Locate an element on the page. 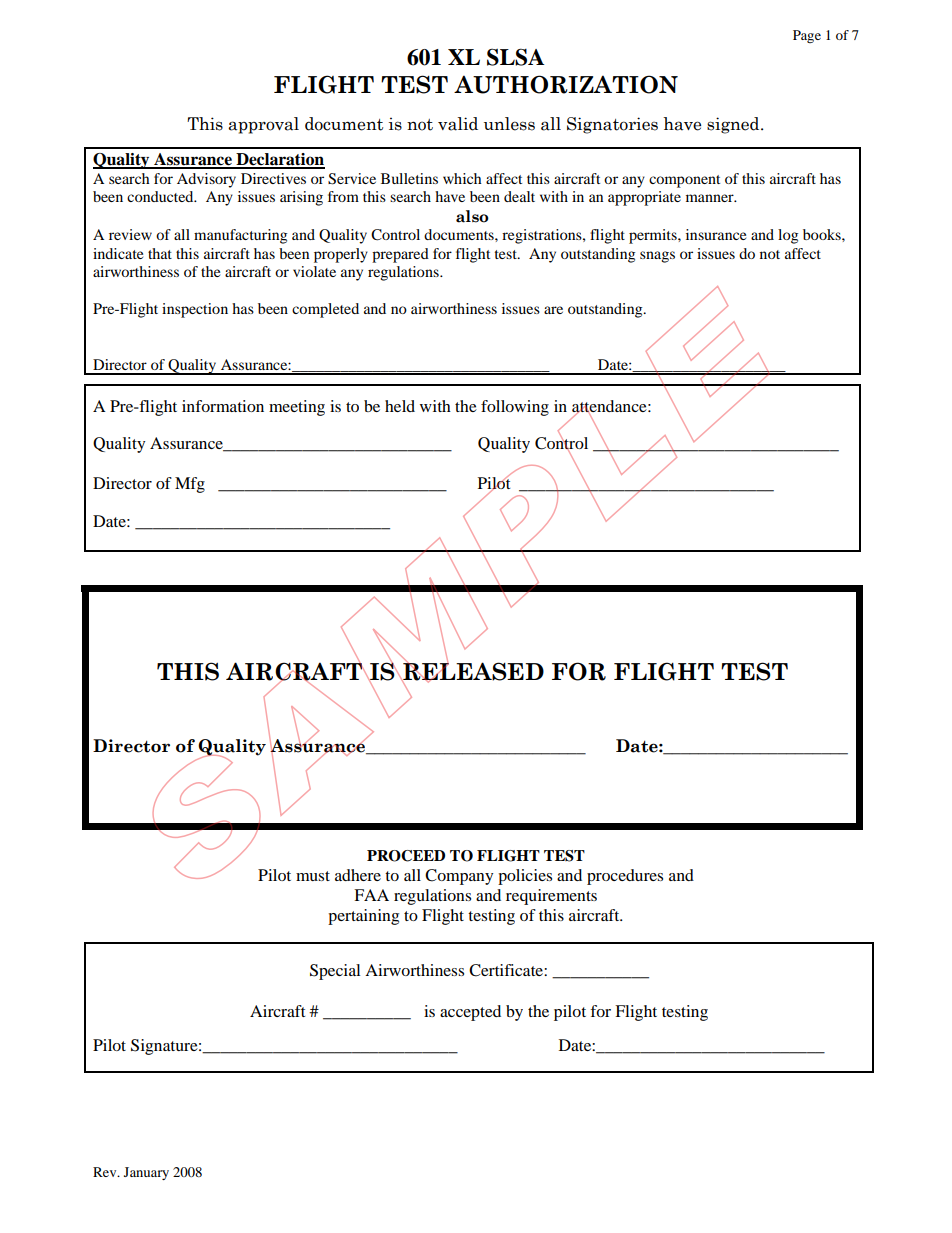 The height and width of the image is (1233, 952). Company is located at coordinates (459, 877).
